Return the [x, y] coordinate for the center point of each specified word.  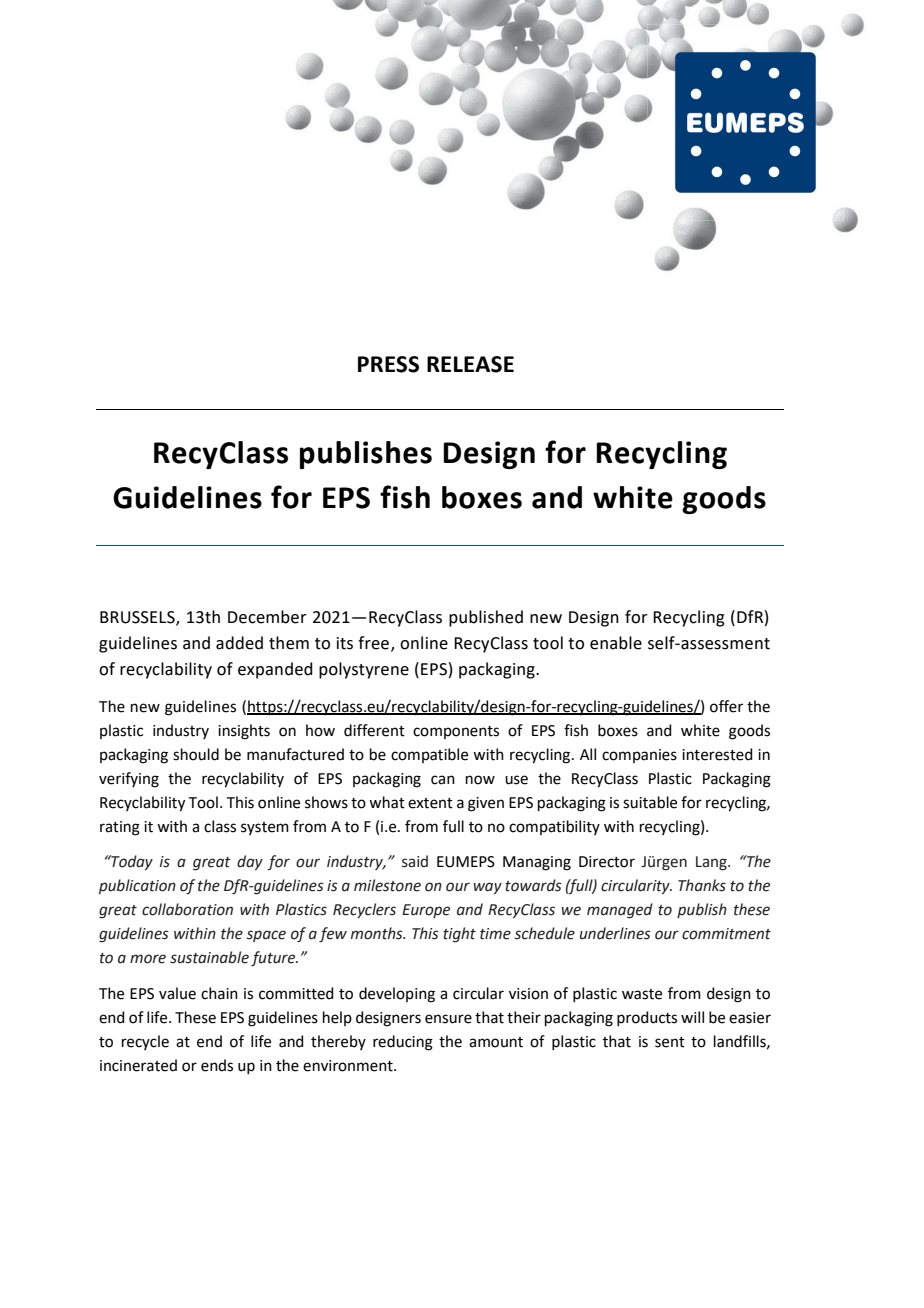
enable [616, 643]
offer [726, 706]
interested [717, 754]
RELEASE [470, 364]
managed [620, 911]
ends [217, 1065]
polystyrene [364, 670]
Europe [426, 911]
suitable [650, 802]
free [373, 643]
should [196, 754]
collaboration [187, 909]
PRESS [388, 364]
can [443, 780]
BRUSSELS [138, 618]
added [239, 643]
